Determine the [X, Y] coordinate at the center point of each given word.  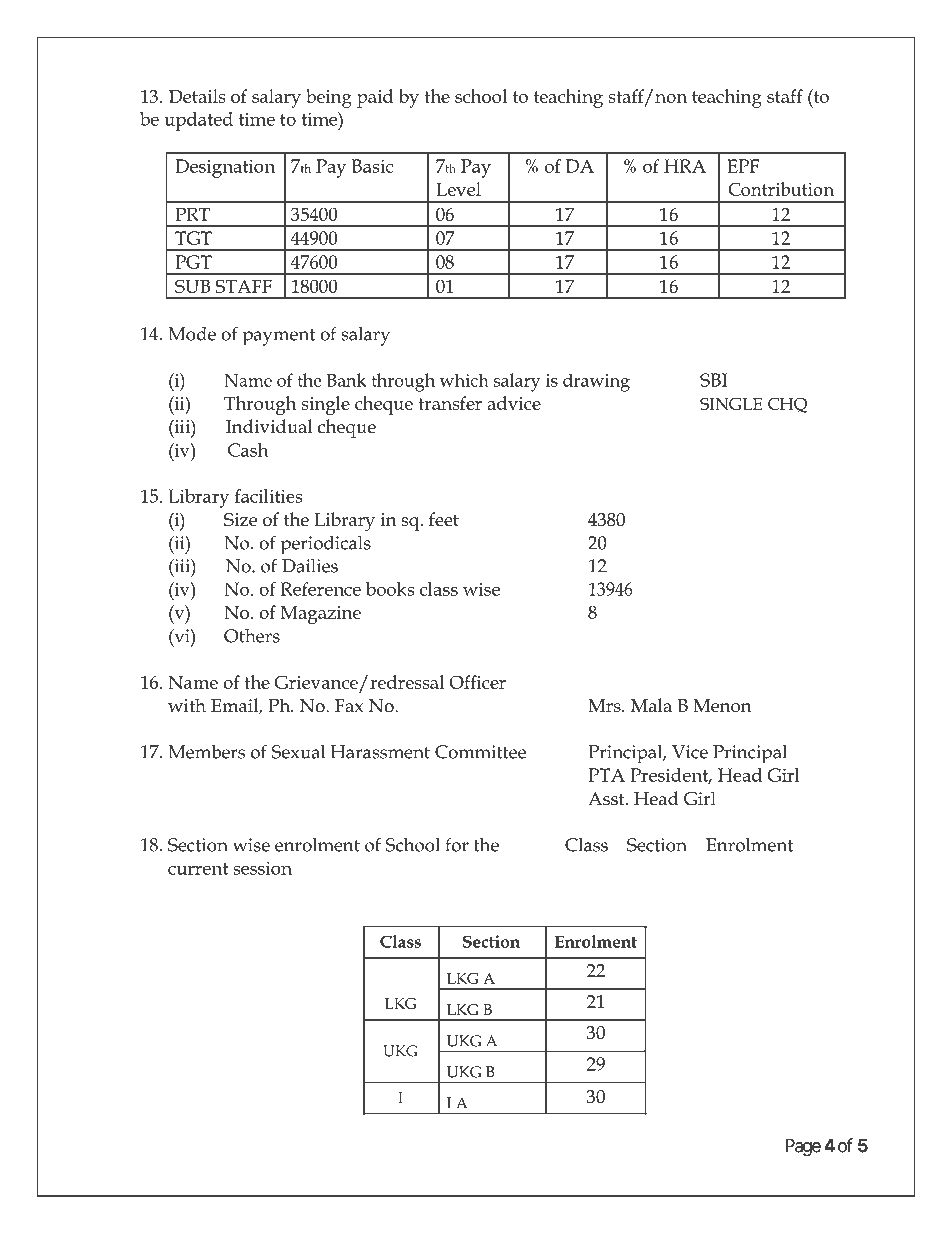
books [390, 589]
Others [252, 636]
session [262, 868]
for [457, 844]
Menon [722, 706]
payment [278, 337]
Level [458, 189]
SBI [713, 380]
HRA [685, 166]
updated [198, 121]
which [464, 380]
